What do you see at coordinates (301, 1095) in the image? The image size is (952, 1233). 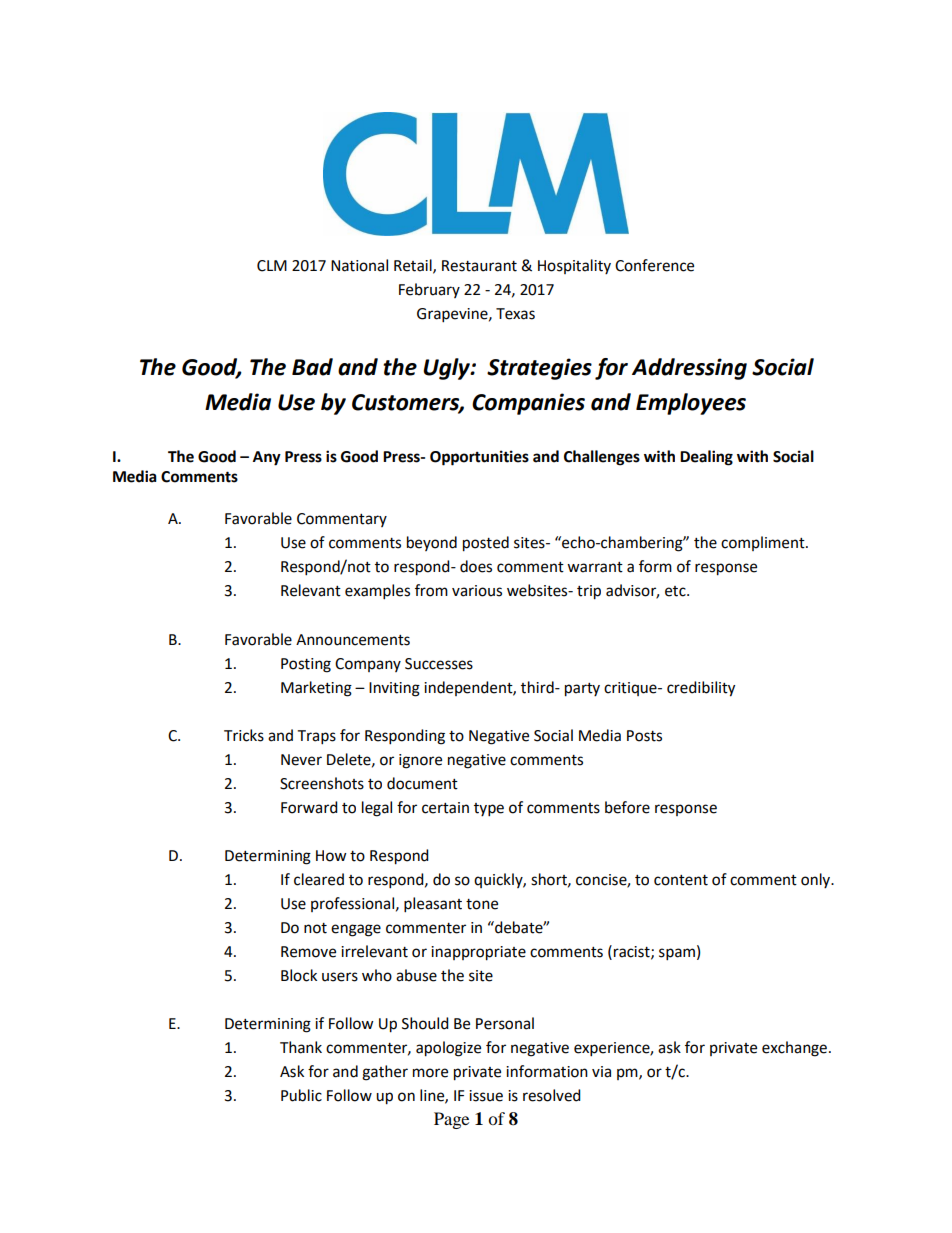 I see `Public` at bounding box center [301, 1095].
